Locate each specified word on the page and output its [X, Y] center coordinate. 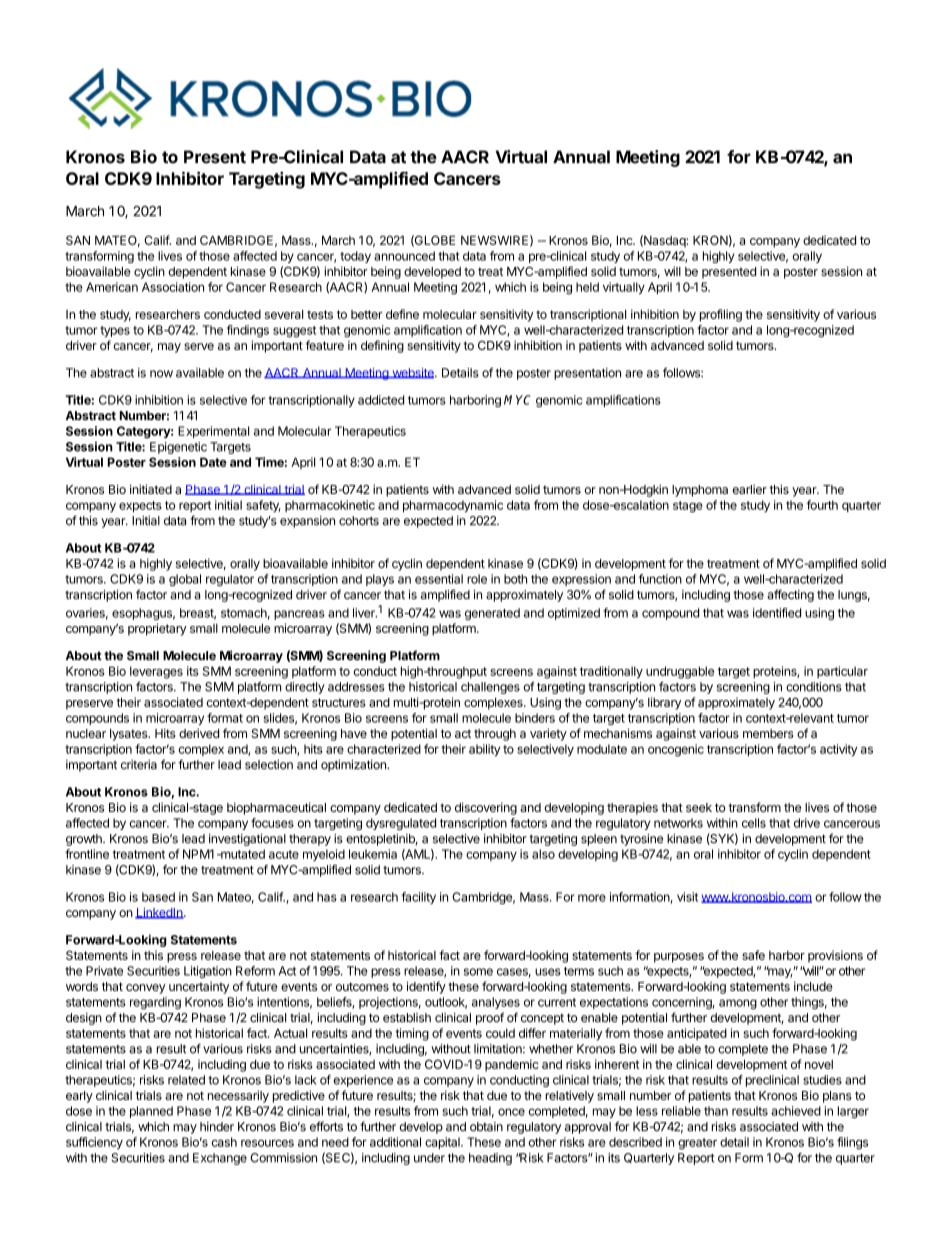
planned [151, 1112]
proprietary [157, 629]
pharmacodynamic [453, 506]
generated [492, 614]
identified [777, 613]
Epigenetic [178, 448]
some [478, 972]
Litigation [208, 972]
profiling [721, 315]
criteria [139, 765]
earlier [749, 489]
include [813, 986]
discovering [486, 808]
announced [404, 256]
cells [754, 823]
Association [173, 287]
